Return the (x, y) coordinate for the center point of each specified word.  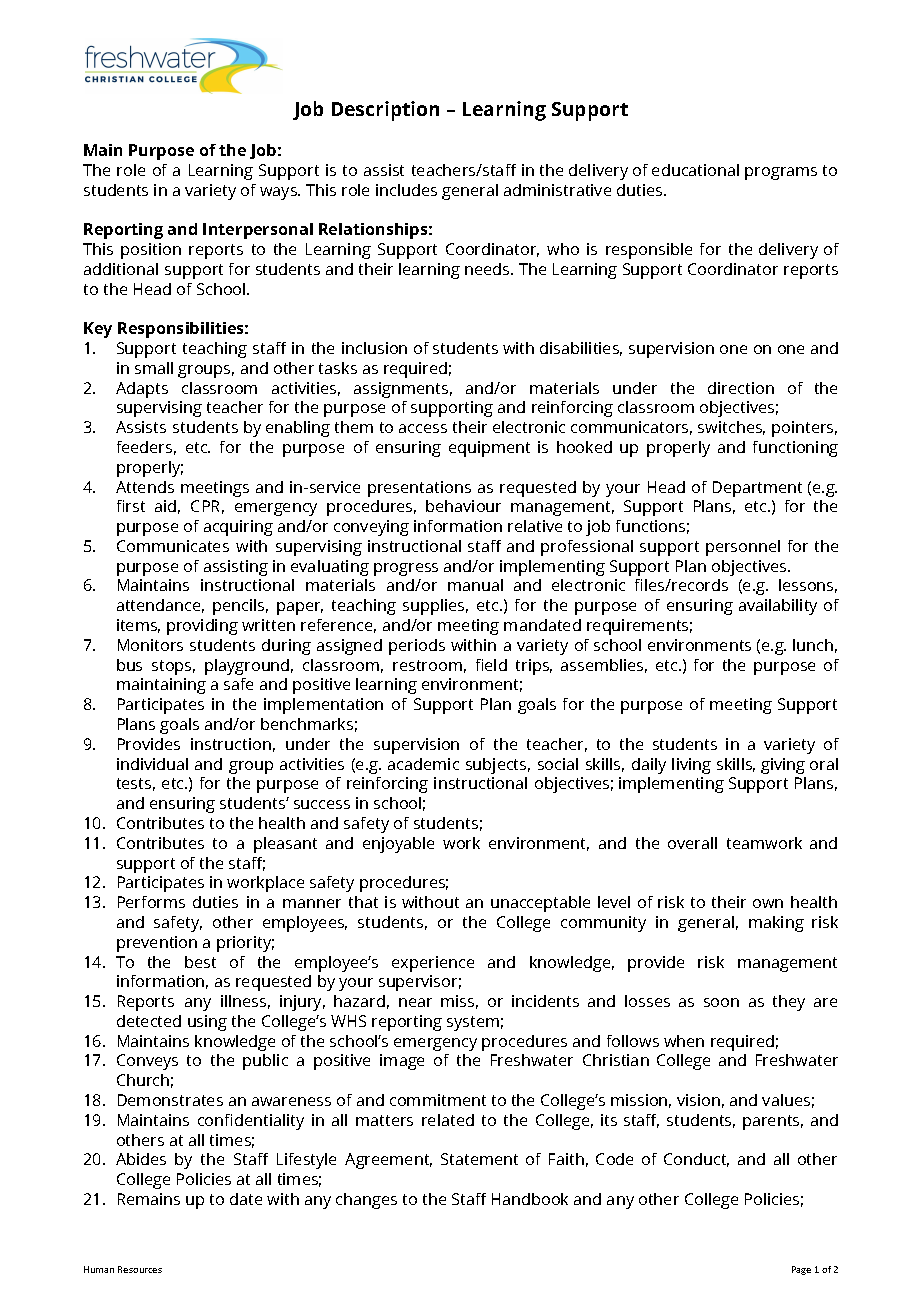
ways (279, 193)
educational (695, 170)
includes (406, 190)
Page (801, 1270)
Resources (140, 1269)
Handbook (530, 1199)
